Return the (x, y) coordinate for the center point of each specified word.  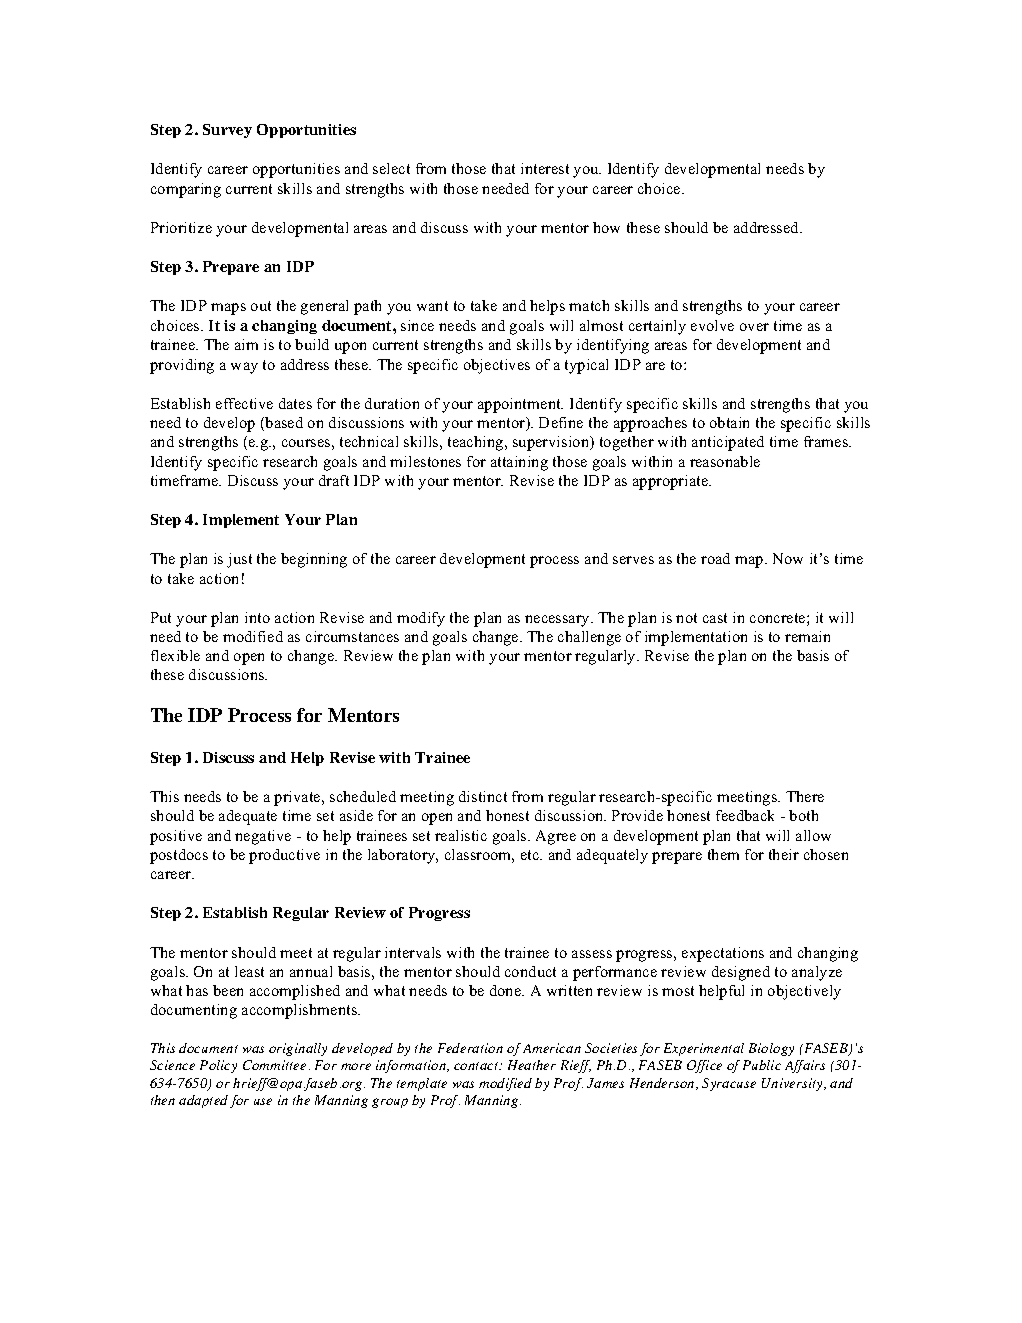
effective (244, 403)
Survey (227, 131)
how (606, 227)
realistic (461, 835)
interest (545, 168)
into (257, 617)
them (723, 854)
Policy (218, 1066)
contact (477, 1066)
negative (263, 837)
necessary (559, 621)
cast (715, 618)
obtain (729, 422)
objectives (497, 366)
